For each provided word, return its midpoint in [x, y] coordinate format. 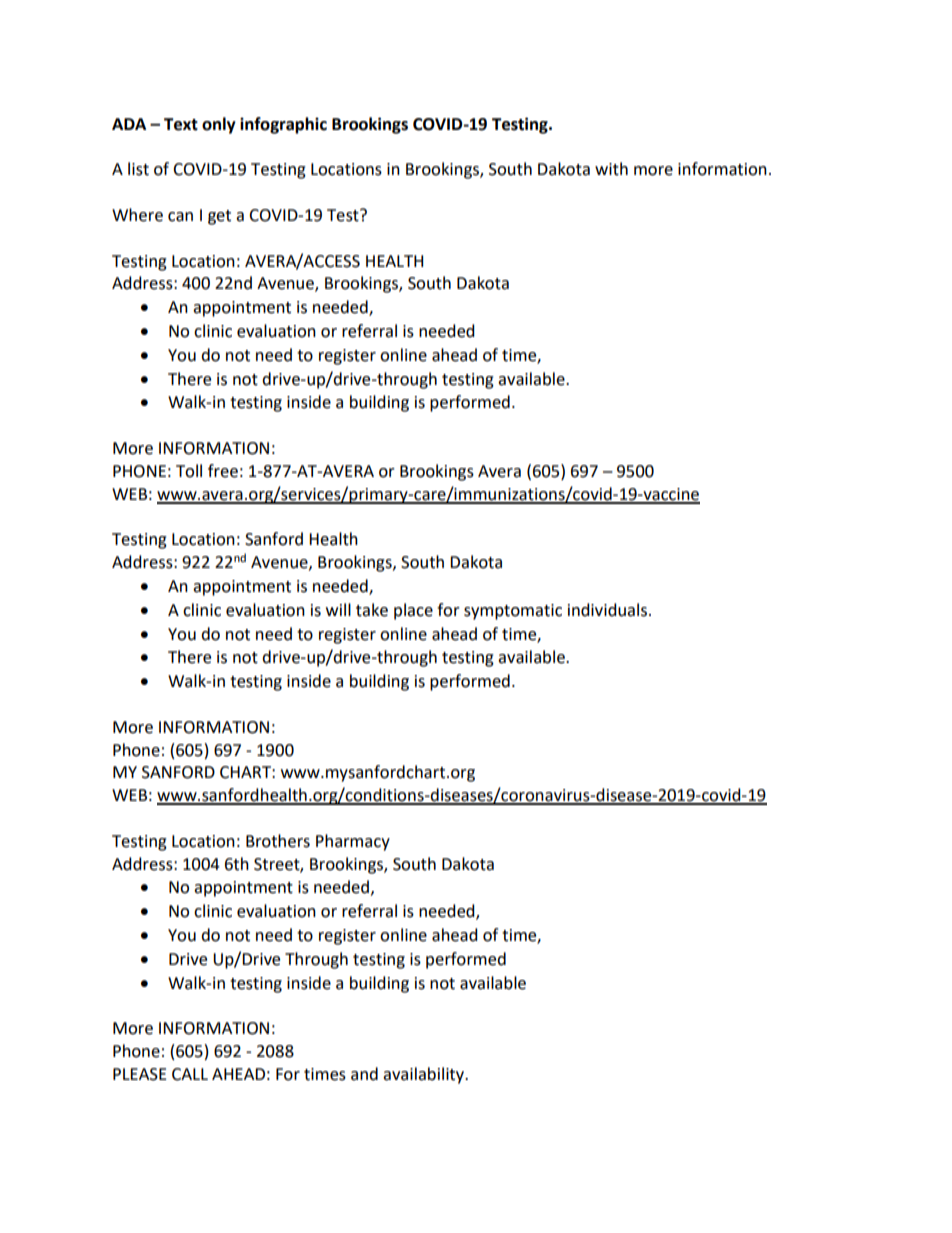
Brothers [278, 841]
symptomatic [513, 612]
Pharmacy [353, 842]
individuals [607, 610]
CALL [190, 1074]
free [223, 471]
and [364, 1074]
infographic [283, 125]
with [611, 169]
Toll [189, 471]
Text [181, 124]
